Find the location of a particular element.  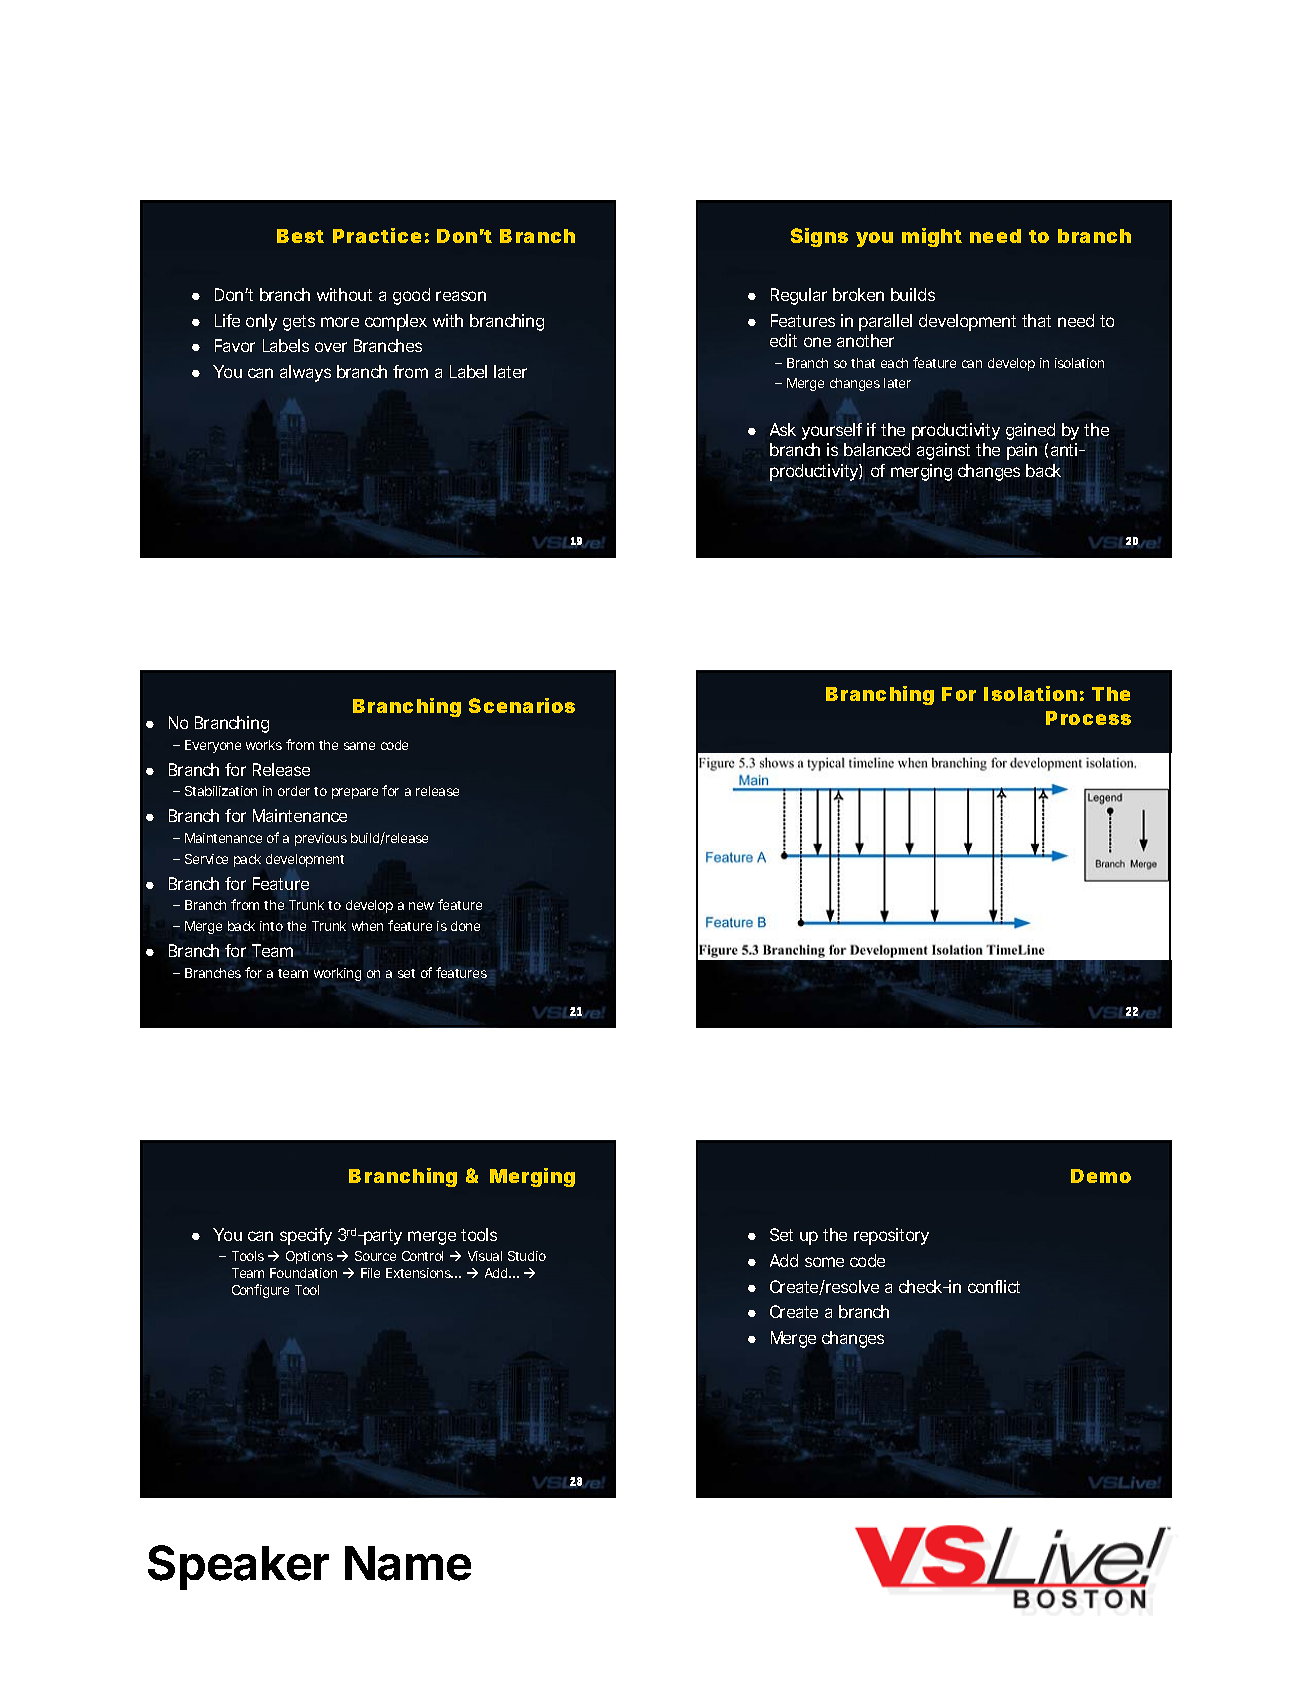

Name is located at coordinates (408, 1563).
